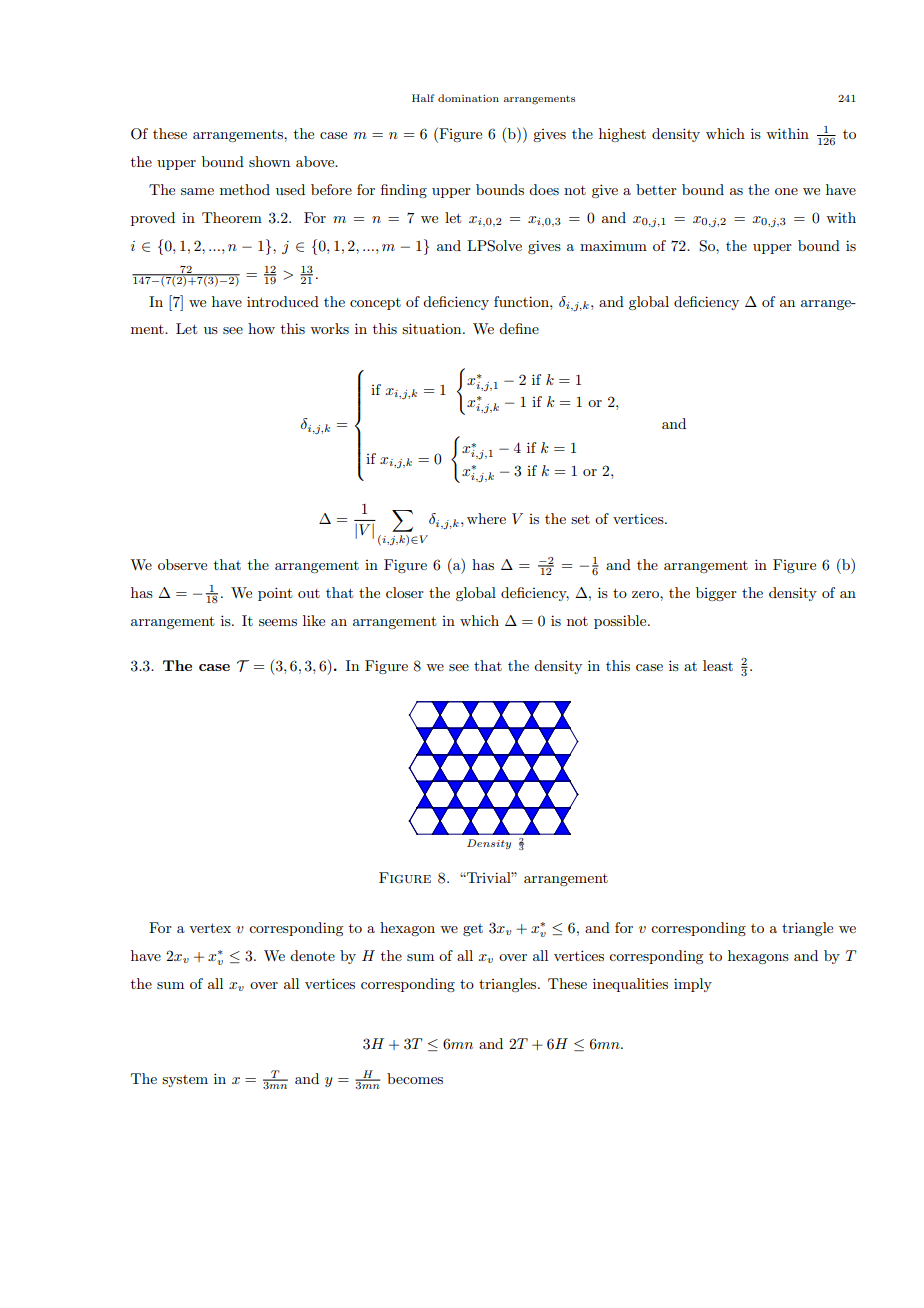 The height and width of the image is (1308, 924). Describe the element at coordinates (405, 592) in the image. I see `closer` at that location.
